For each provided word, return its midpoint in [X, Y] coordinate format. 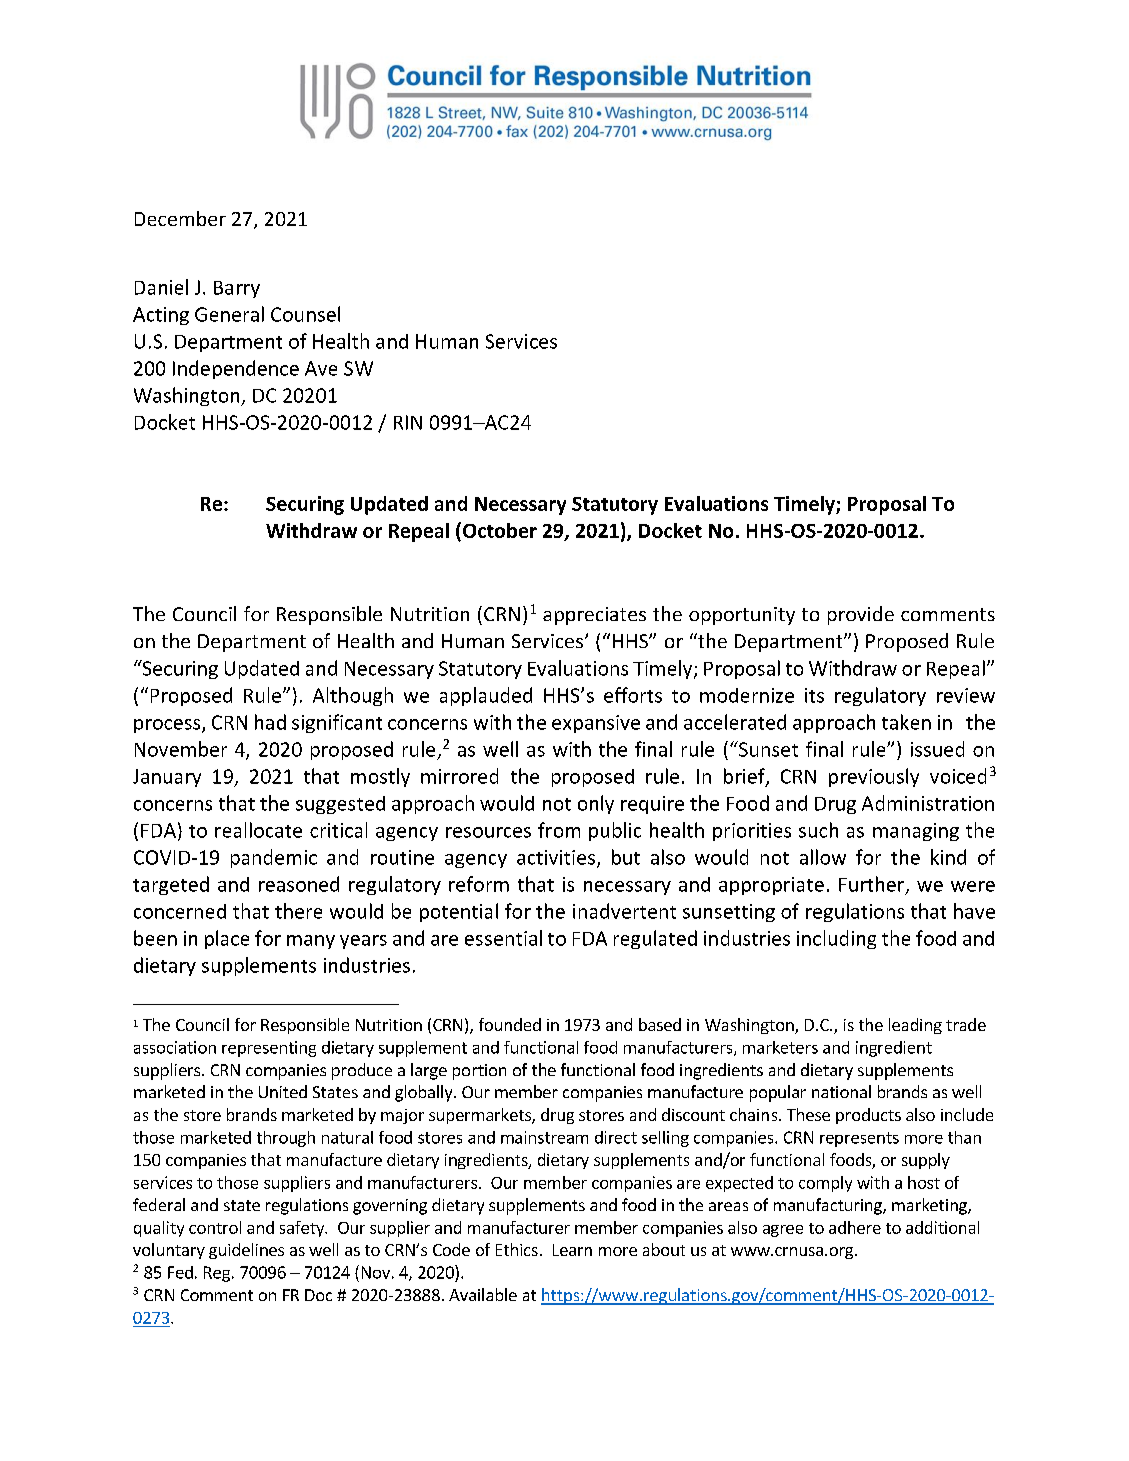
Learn [572, 1250]
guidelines [246, 1251]
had [270, 722]
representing [269, 1049]
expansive [596, 724]
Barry [237, 289]
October [500, 530]
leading [915, 1026]
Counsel [305, 314]
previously [874, 777]
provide [861, 615]
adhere [855, 1227]
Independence [236, 369]
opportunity [742, 616]
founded [510, 1024]
